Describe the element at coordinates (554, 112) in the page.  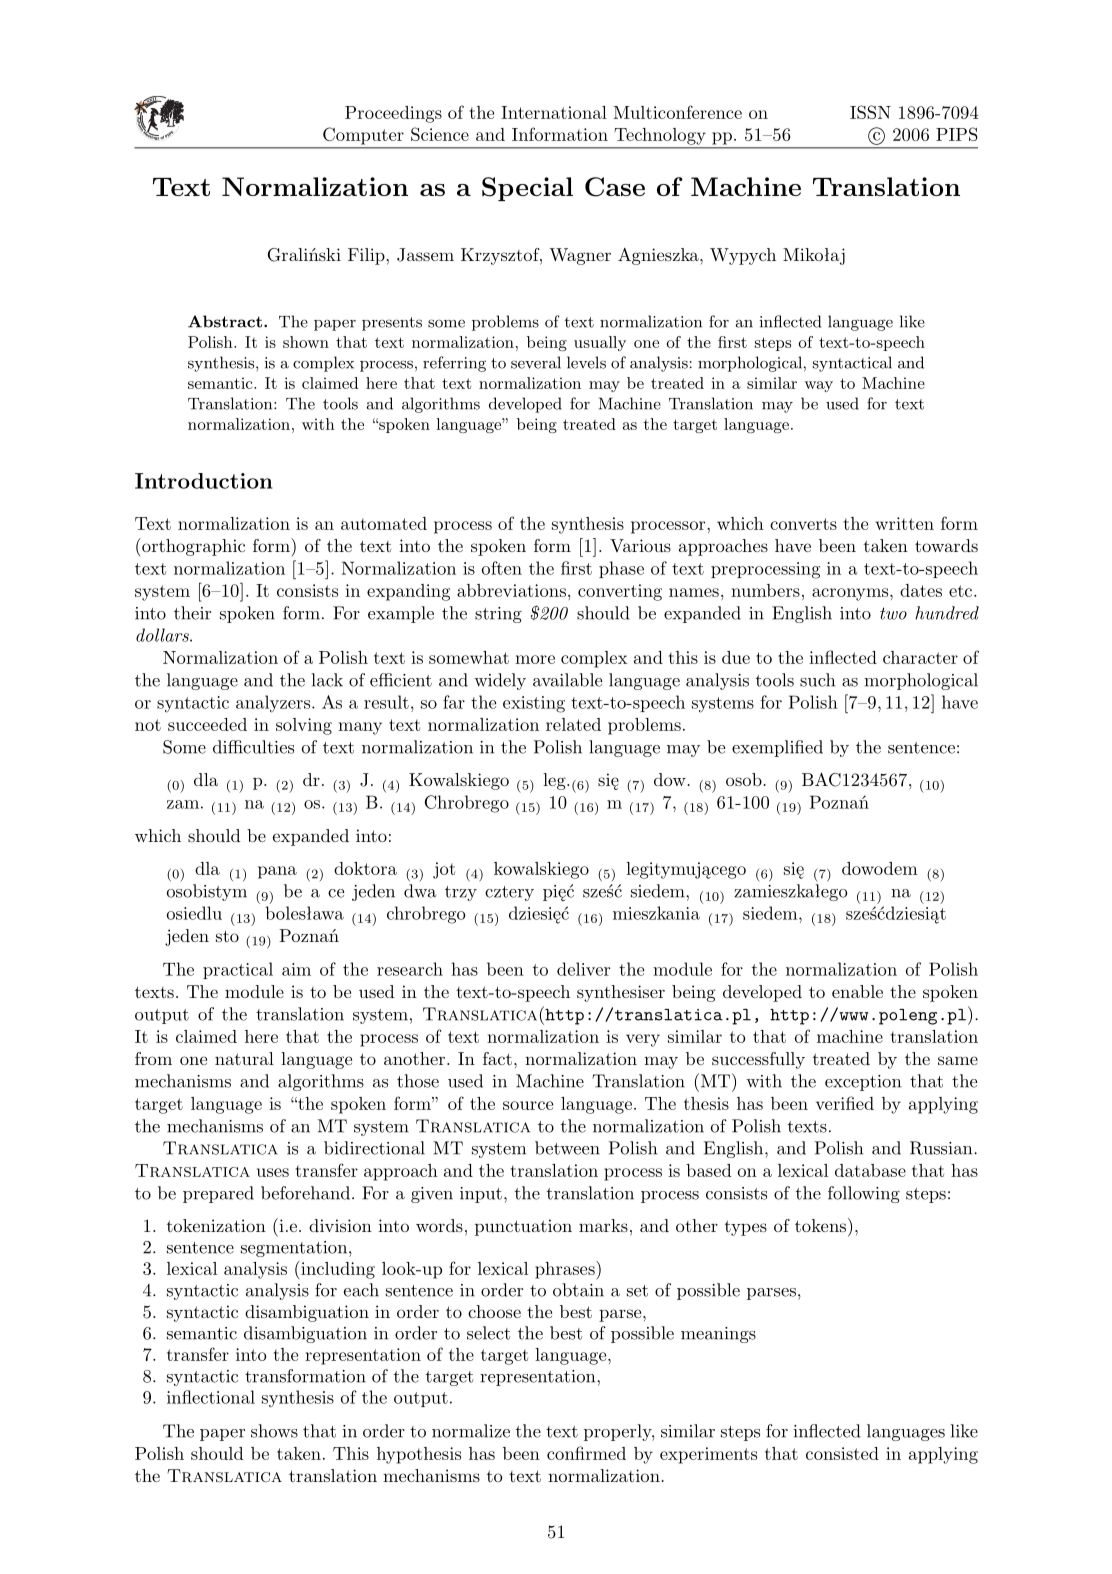
I see `International` at that location.
